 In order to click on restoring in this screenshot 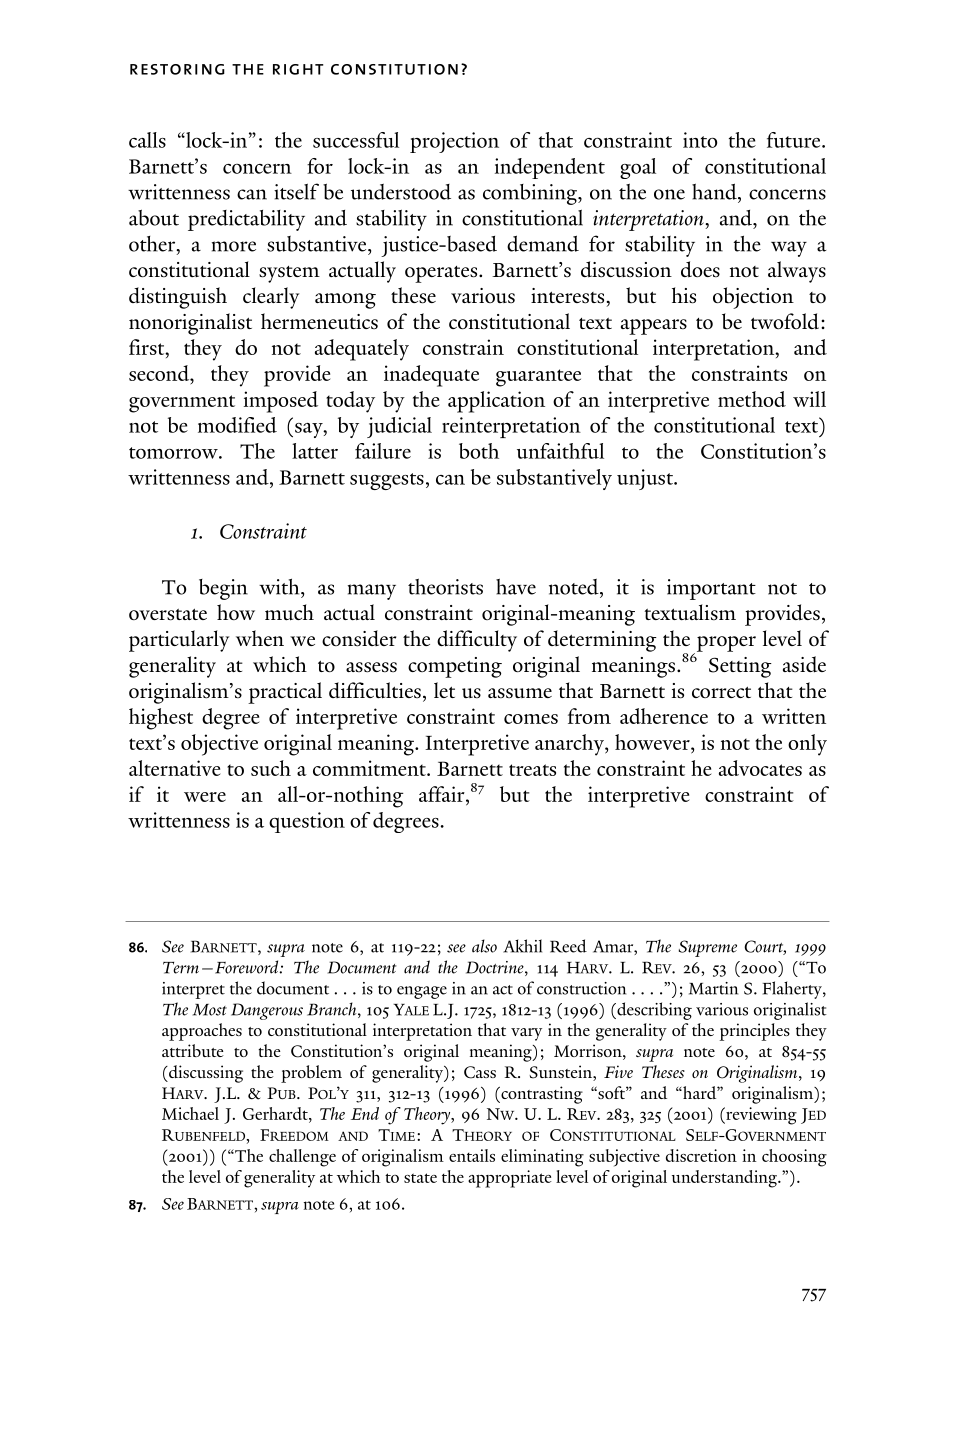, I will do `click(177, 69)`.
